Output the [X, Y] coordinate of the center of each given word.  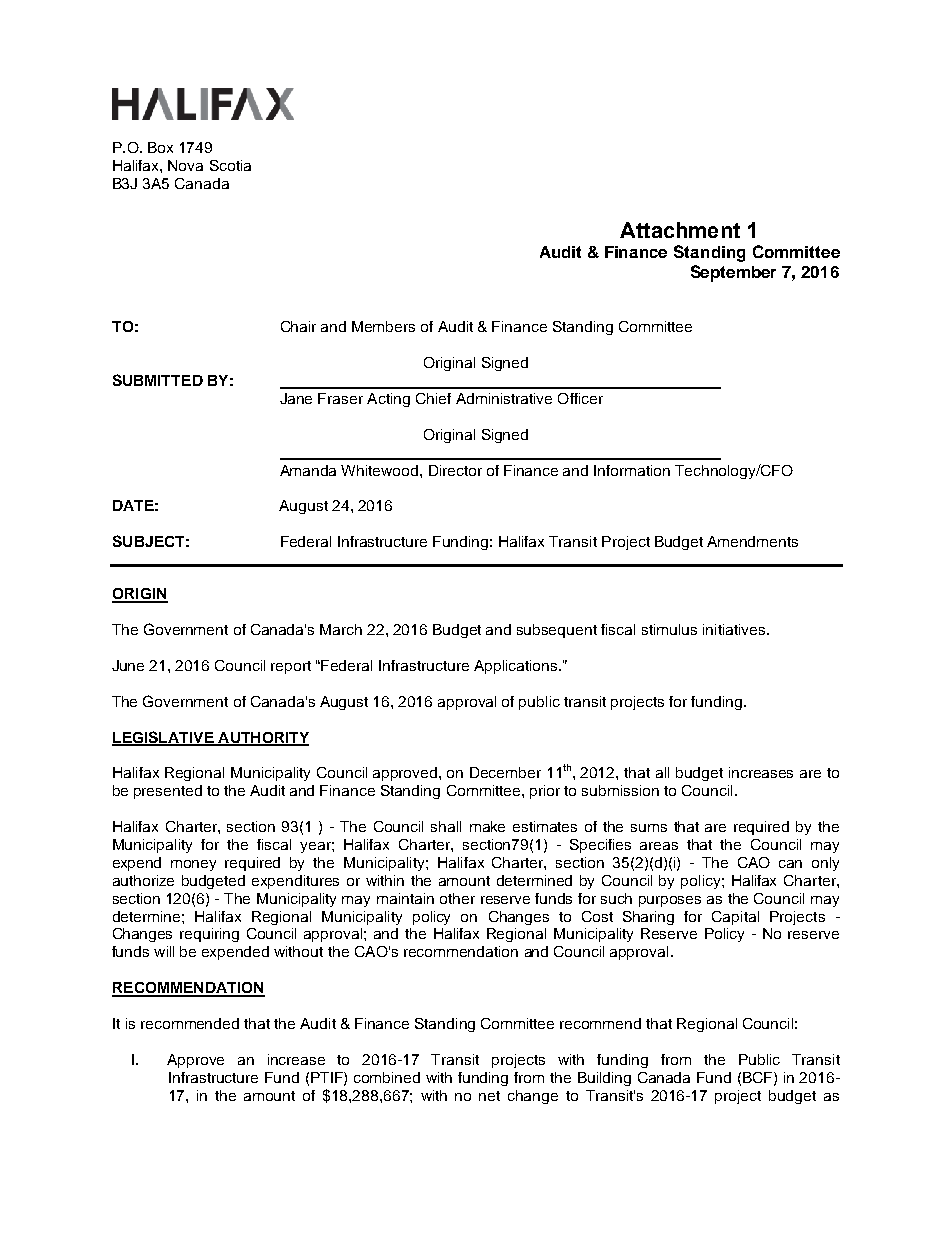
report [291, 667]
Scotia [230, 165]
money [193, 865]
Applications [517, 667]
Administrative [504, 398]
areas [659, 846]
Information [632, 470]
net [489, 1096]
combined [387, 1077]
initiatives [735, 629]
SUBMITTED [158, 380]
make [487, 826]
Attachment [680, 230]
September [733, 273]
